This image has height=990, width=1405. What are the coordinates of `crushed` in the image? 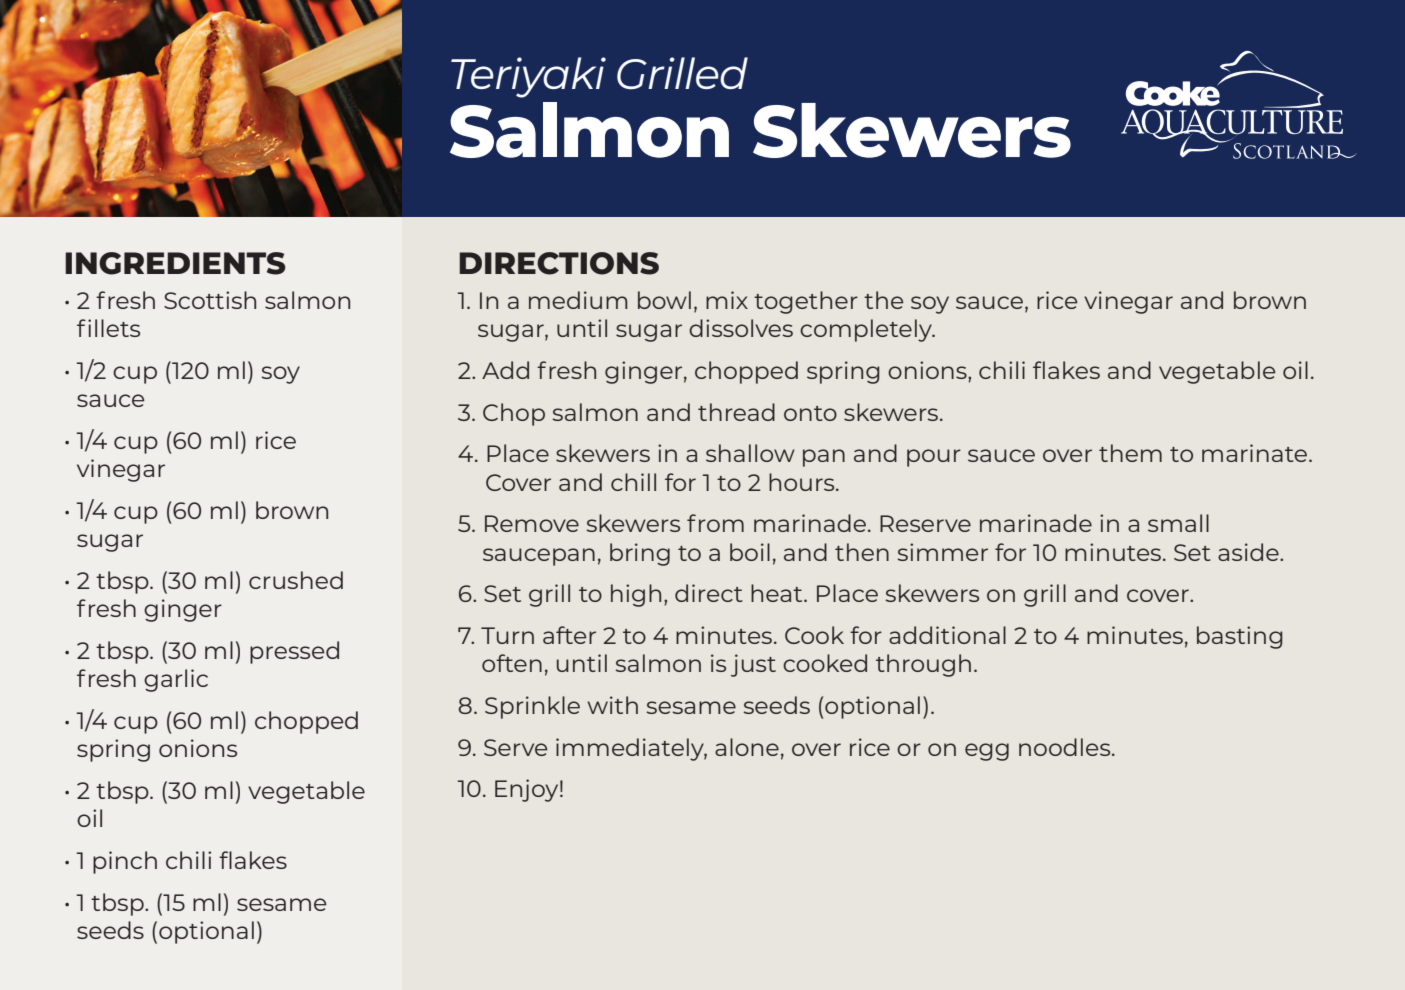 It's located at (296, 580).
